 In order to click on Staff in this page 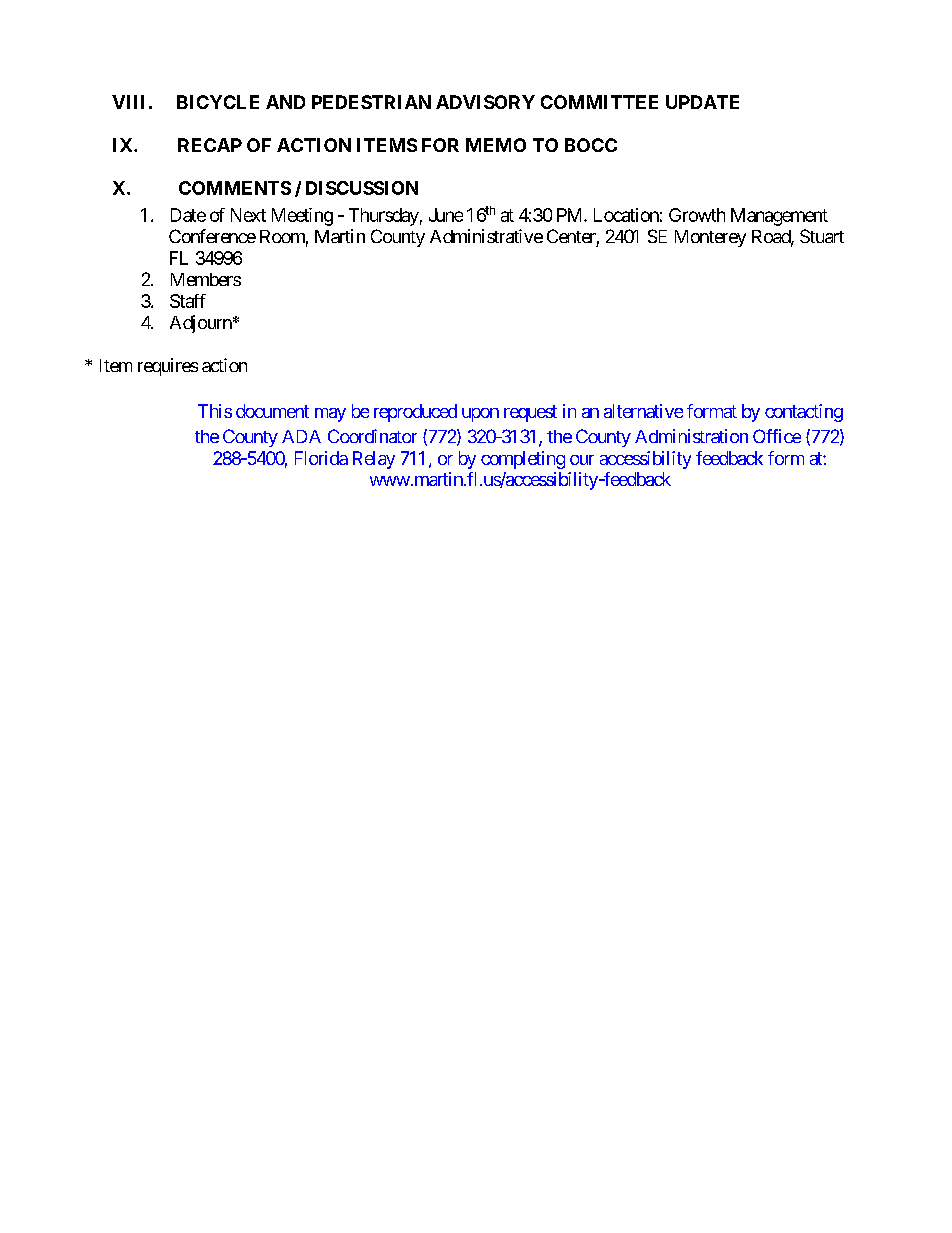, I will do `click(188, 301)`.
